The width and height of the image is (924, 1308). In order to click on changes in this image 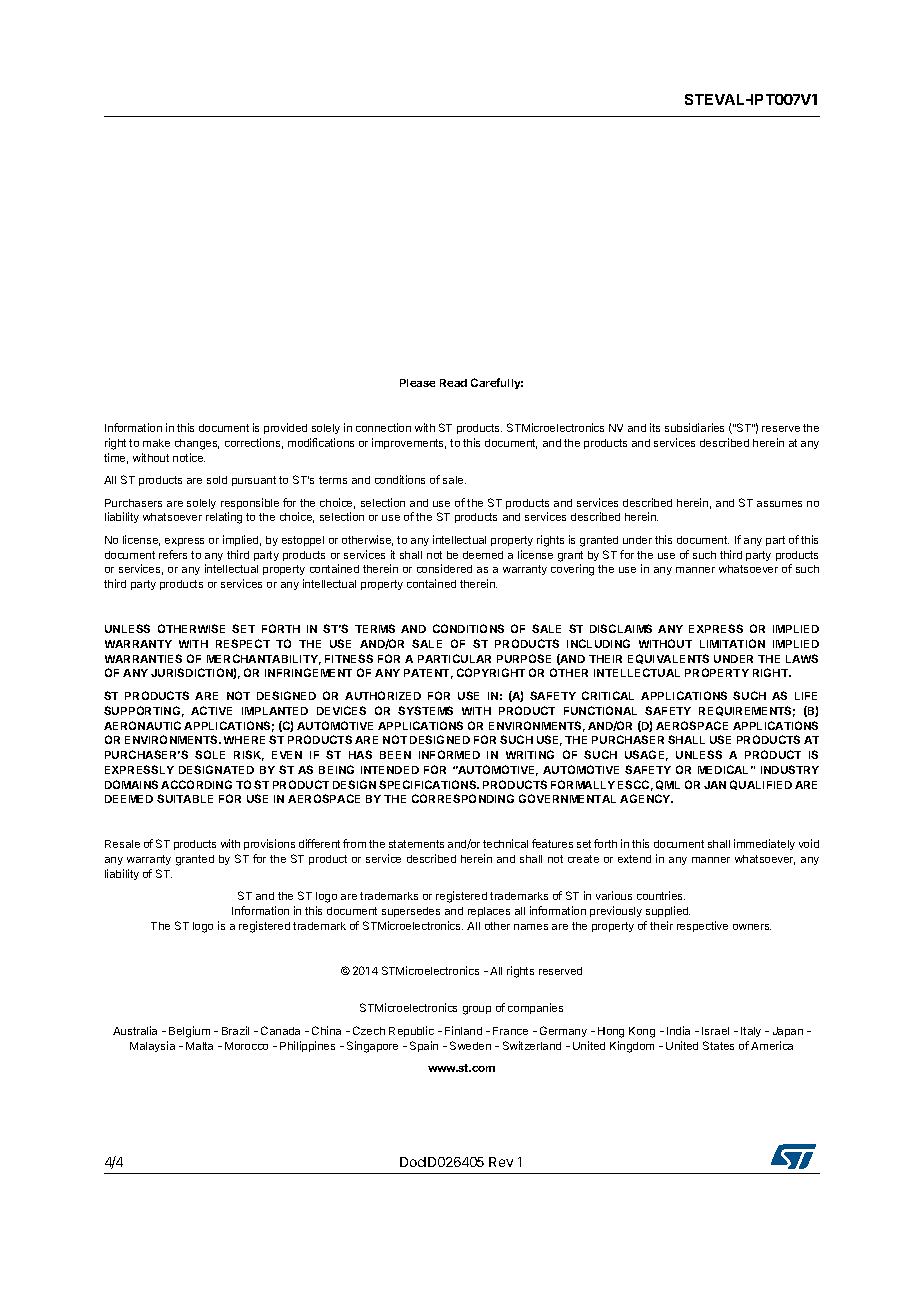, I will do `click(197, 444)`.
